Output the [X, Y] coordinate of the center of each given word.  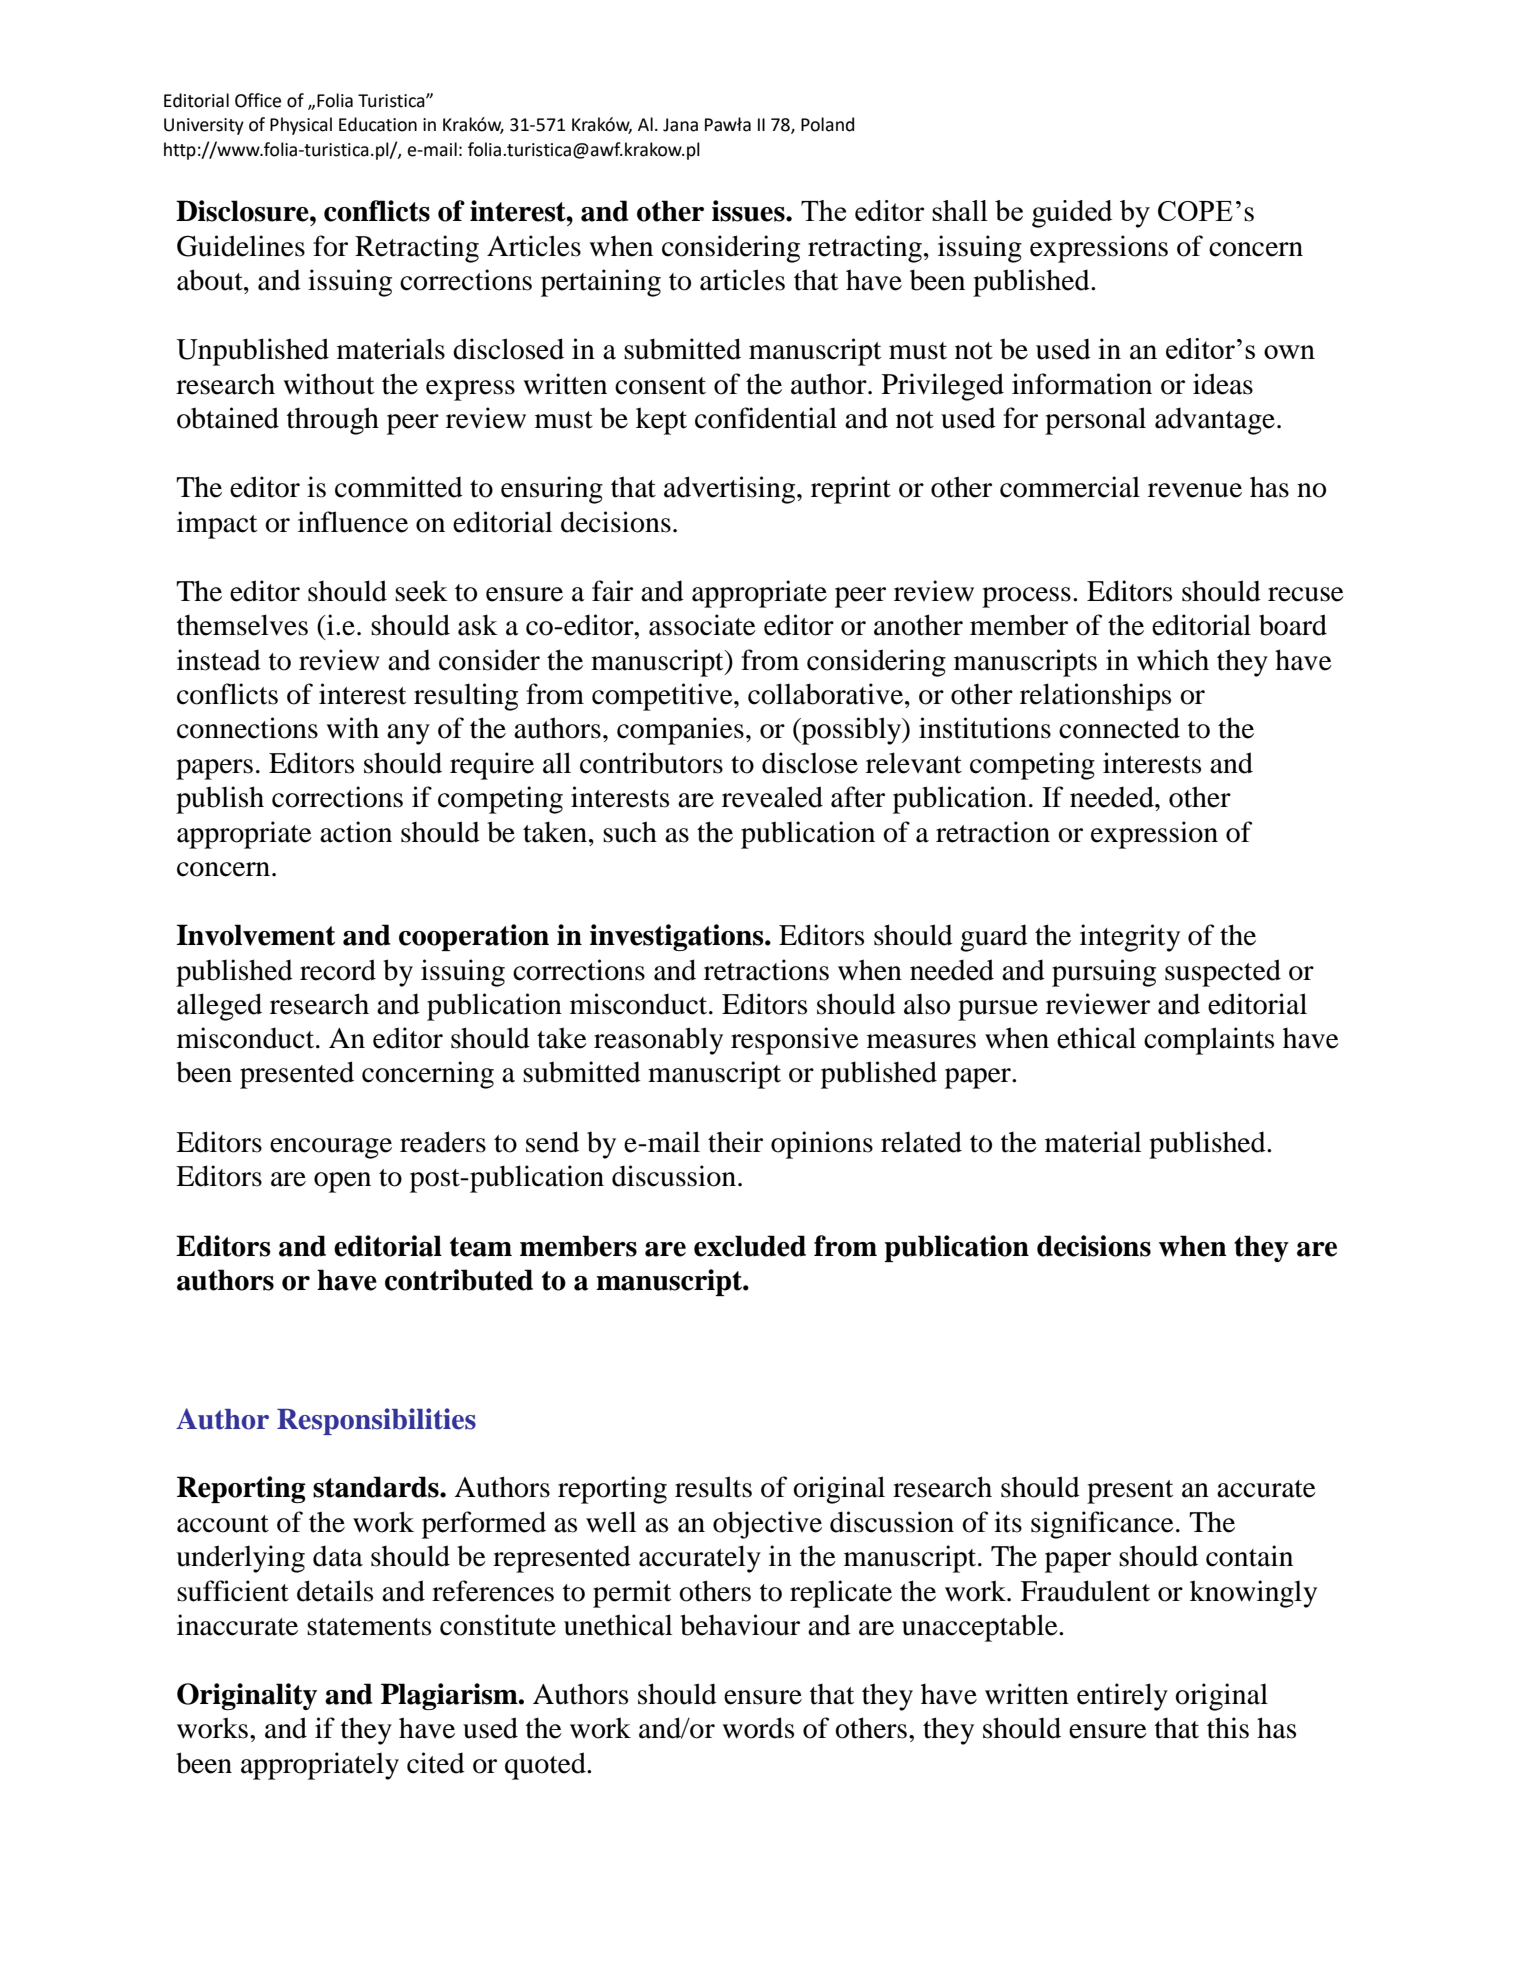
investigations [678, 937]
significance [1102, 1525]
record [338, 970]
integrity [1130, 938]
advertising [731, 490]
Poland [827, 124]
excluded [750, 1246]
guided [1072, 214]
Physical [301, 126]
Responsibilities [376, 1421]
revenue [1195, 490]
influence [353, 522]
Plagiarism [450, 1696]
